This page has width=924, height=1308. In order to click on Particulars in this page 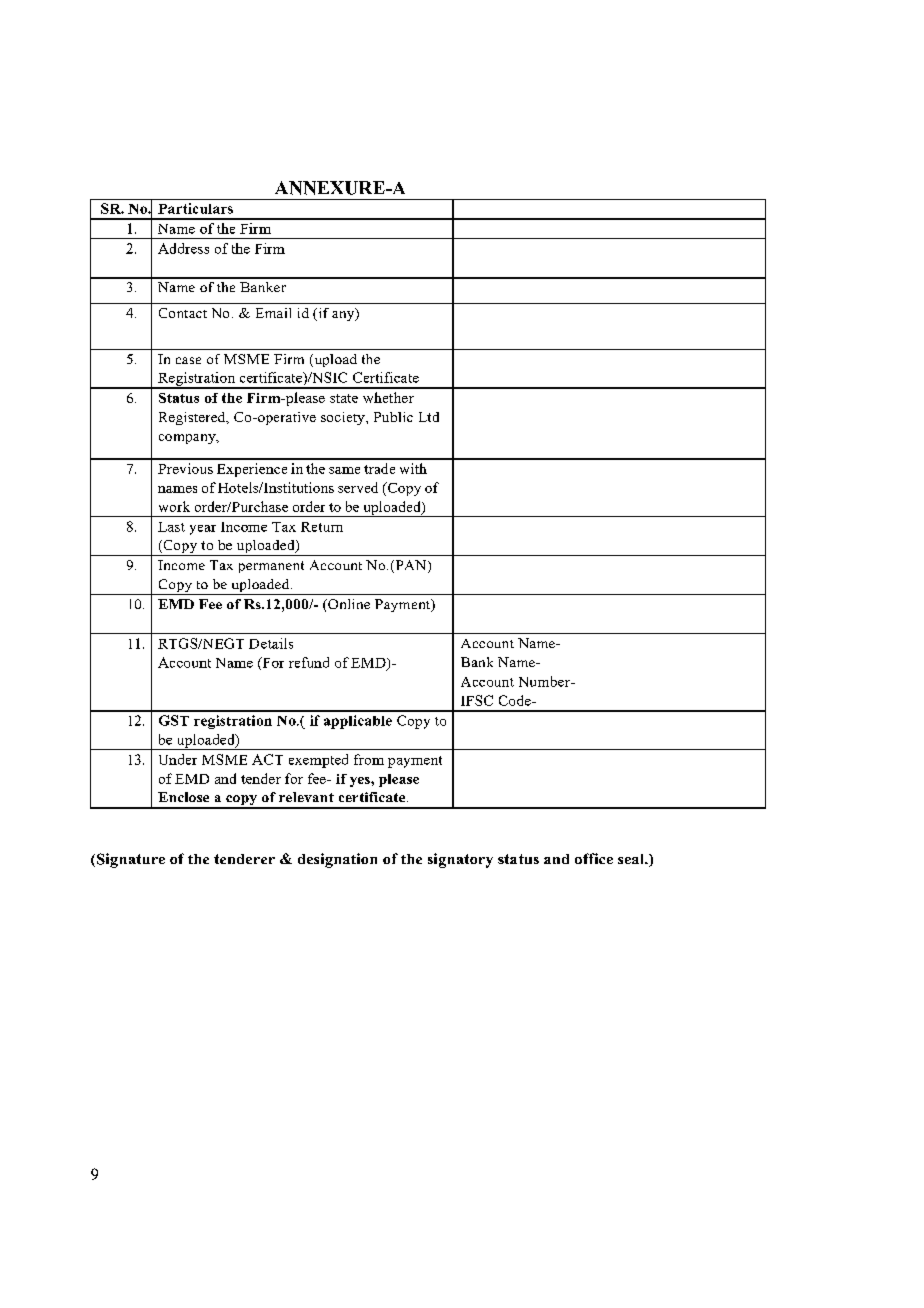, I will do `click(195, 208)`.
